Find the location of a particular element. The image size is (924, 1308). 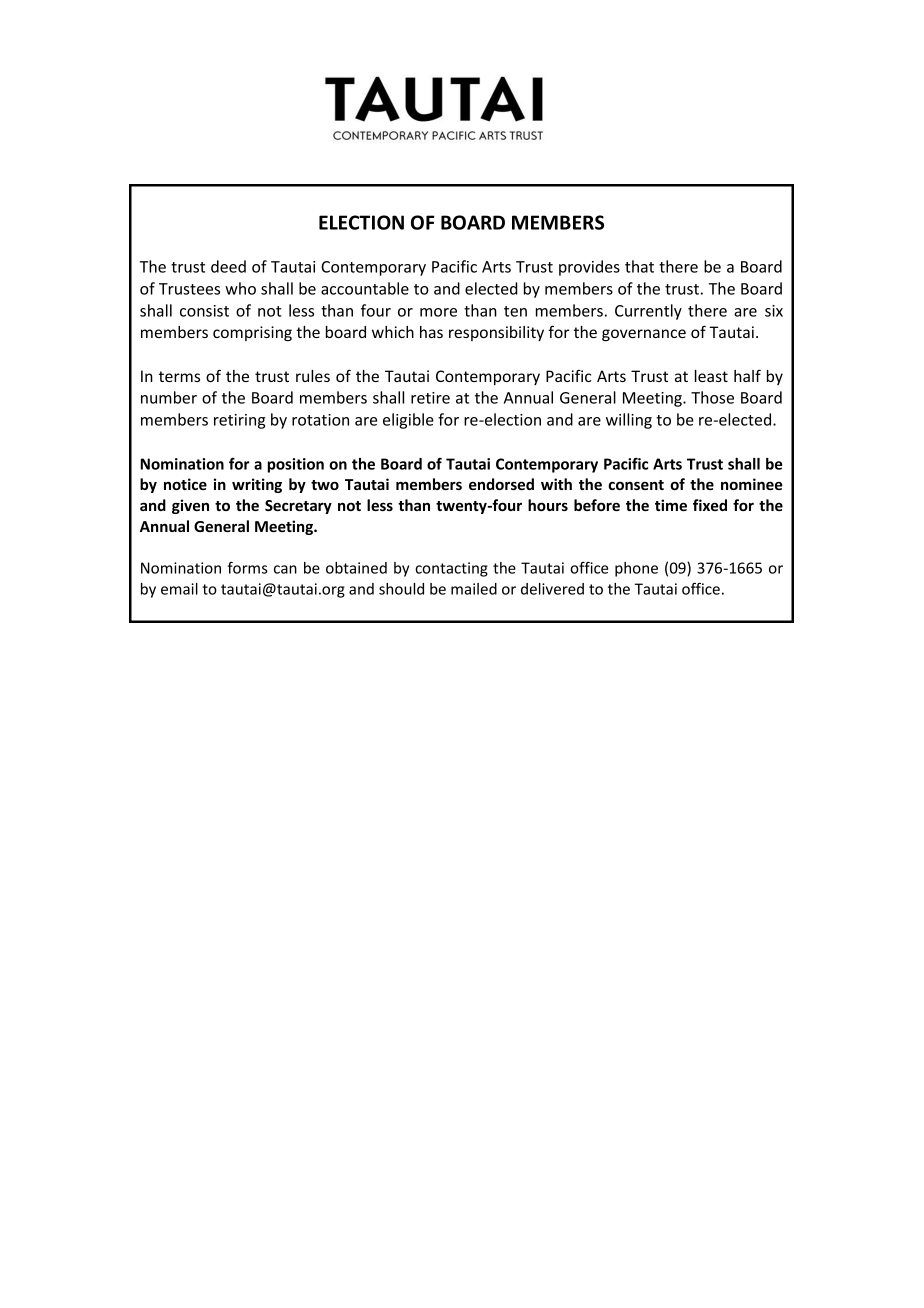

comprising is located at coordinates (252, 333).
